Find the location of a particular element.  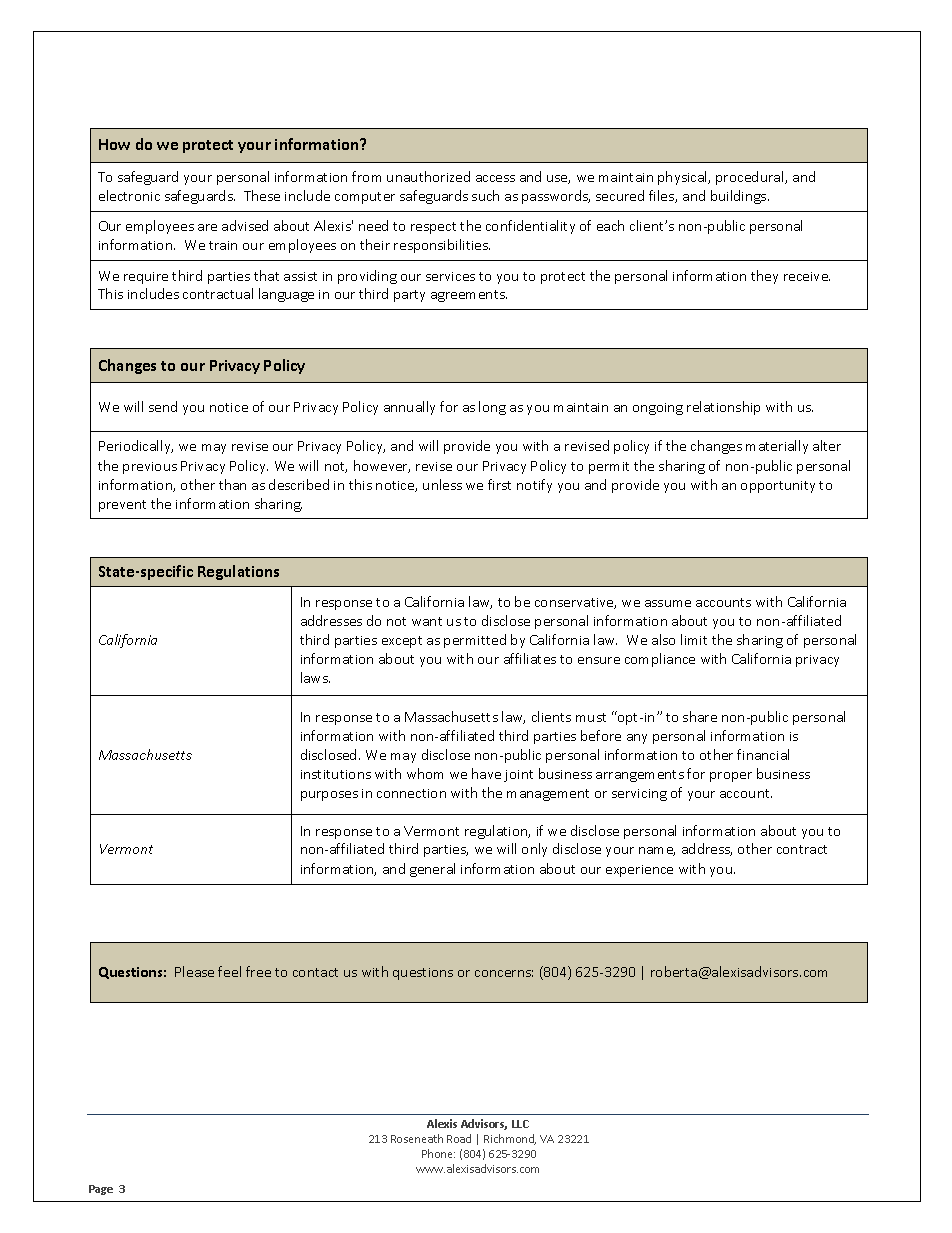

electronic is located at coordinates (129, 195).
